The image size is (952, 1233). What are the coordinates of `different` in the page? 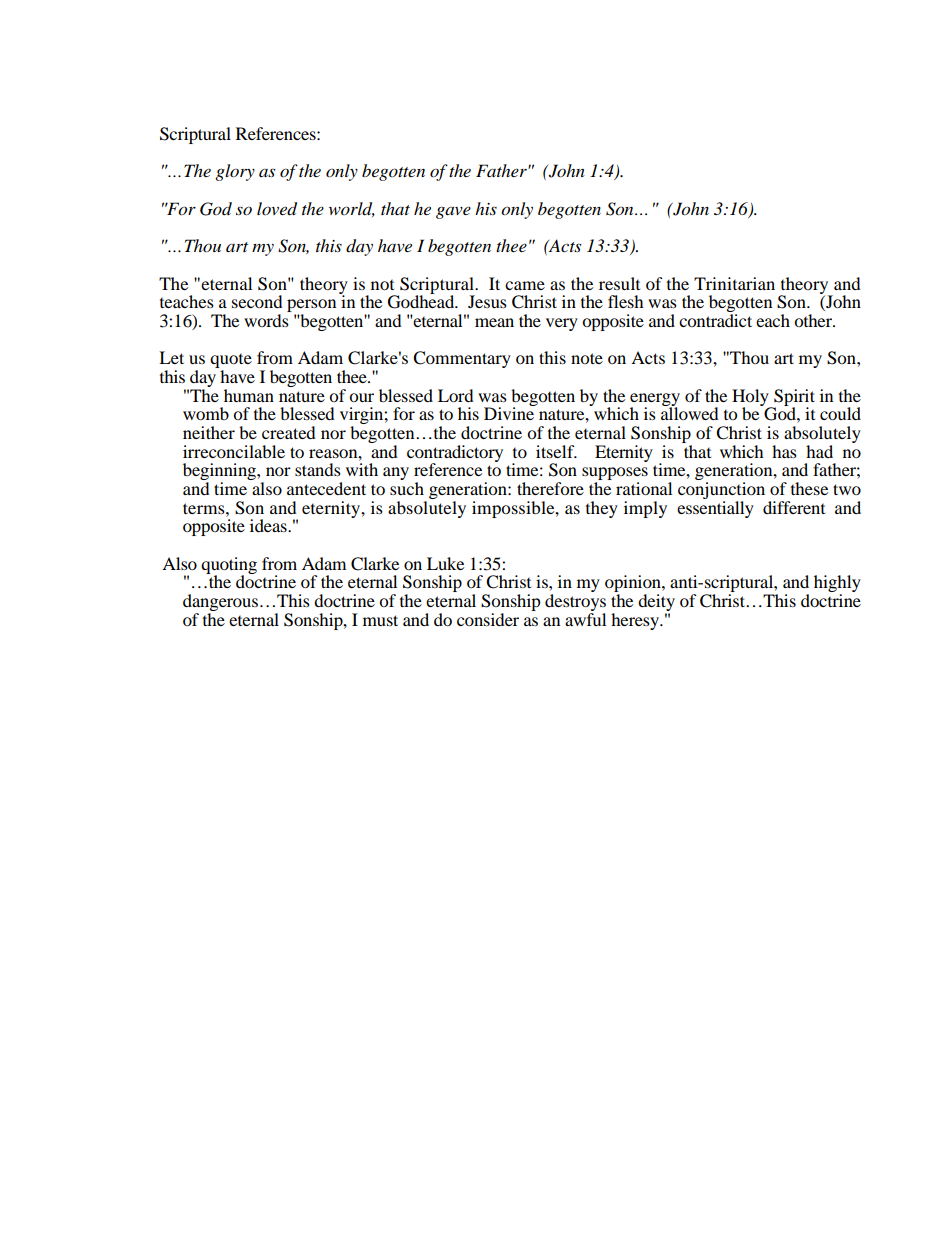 It's located at (794, 507).
